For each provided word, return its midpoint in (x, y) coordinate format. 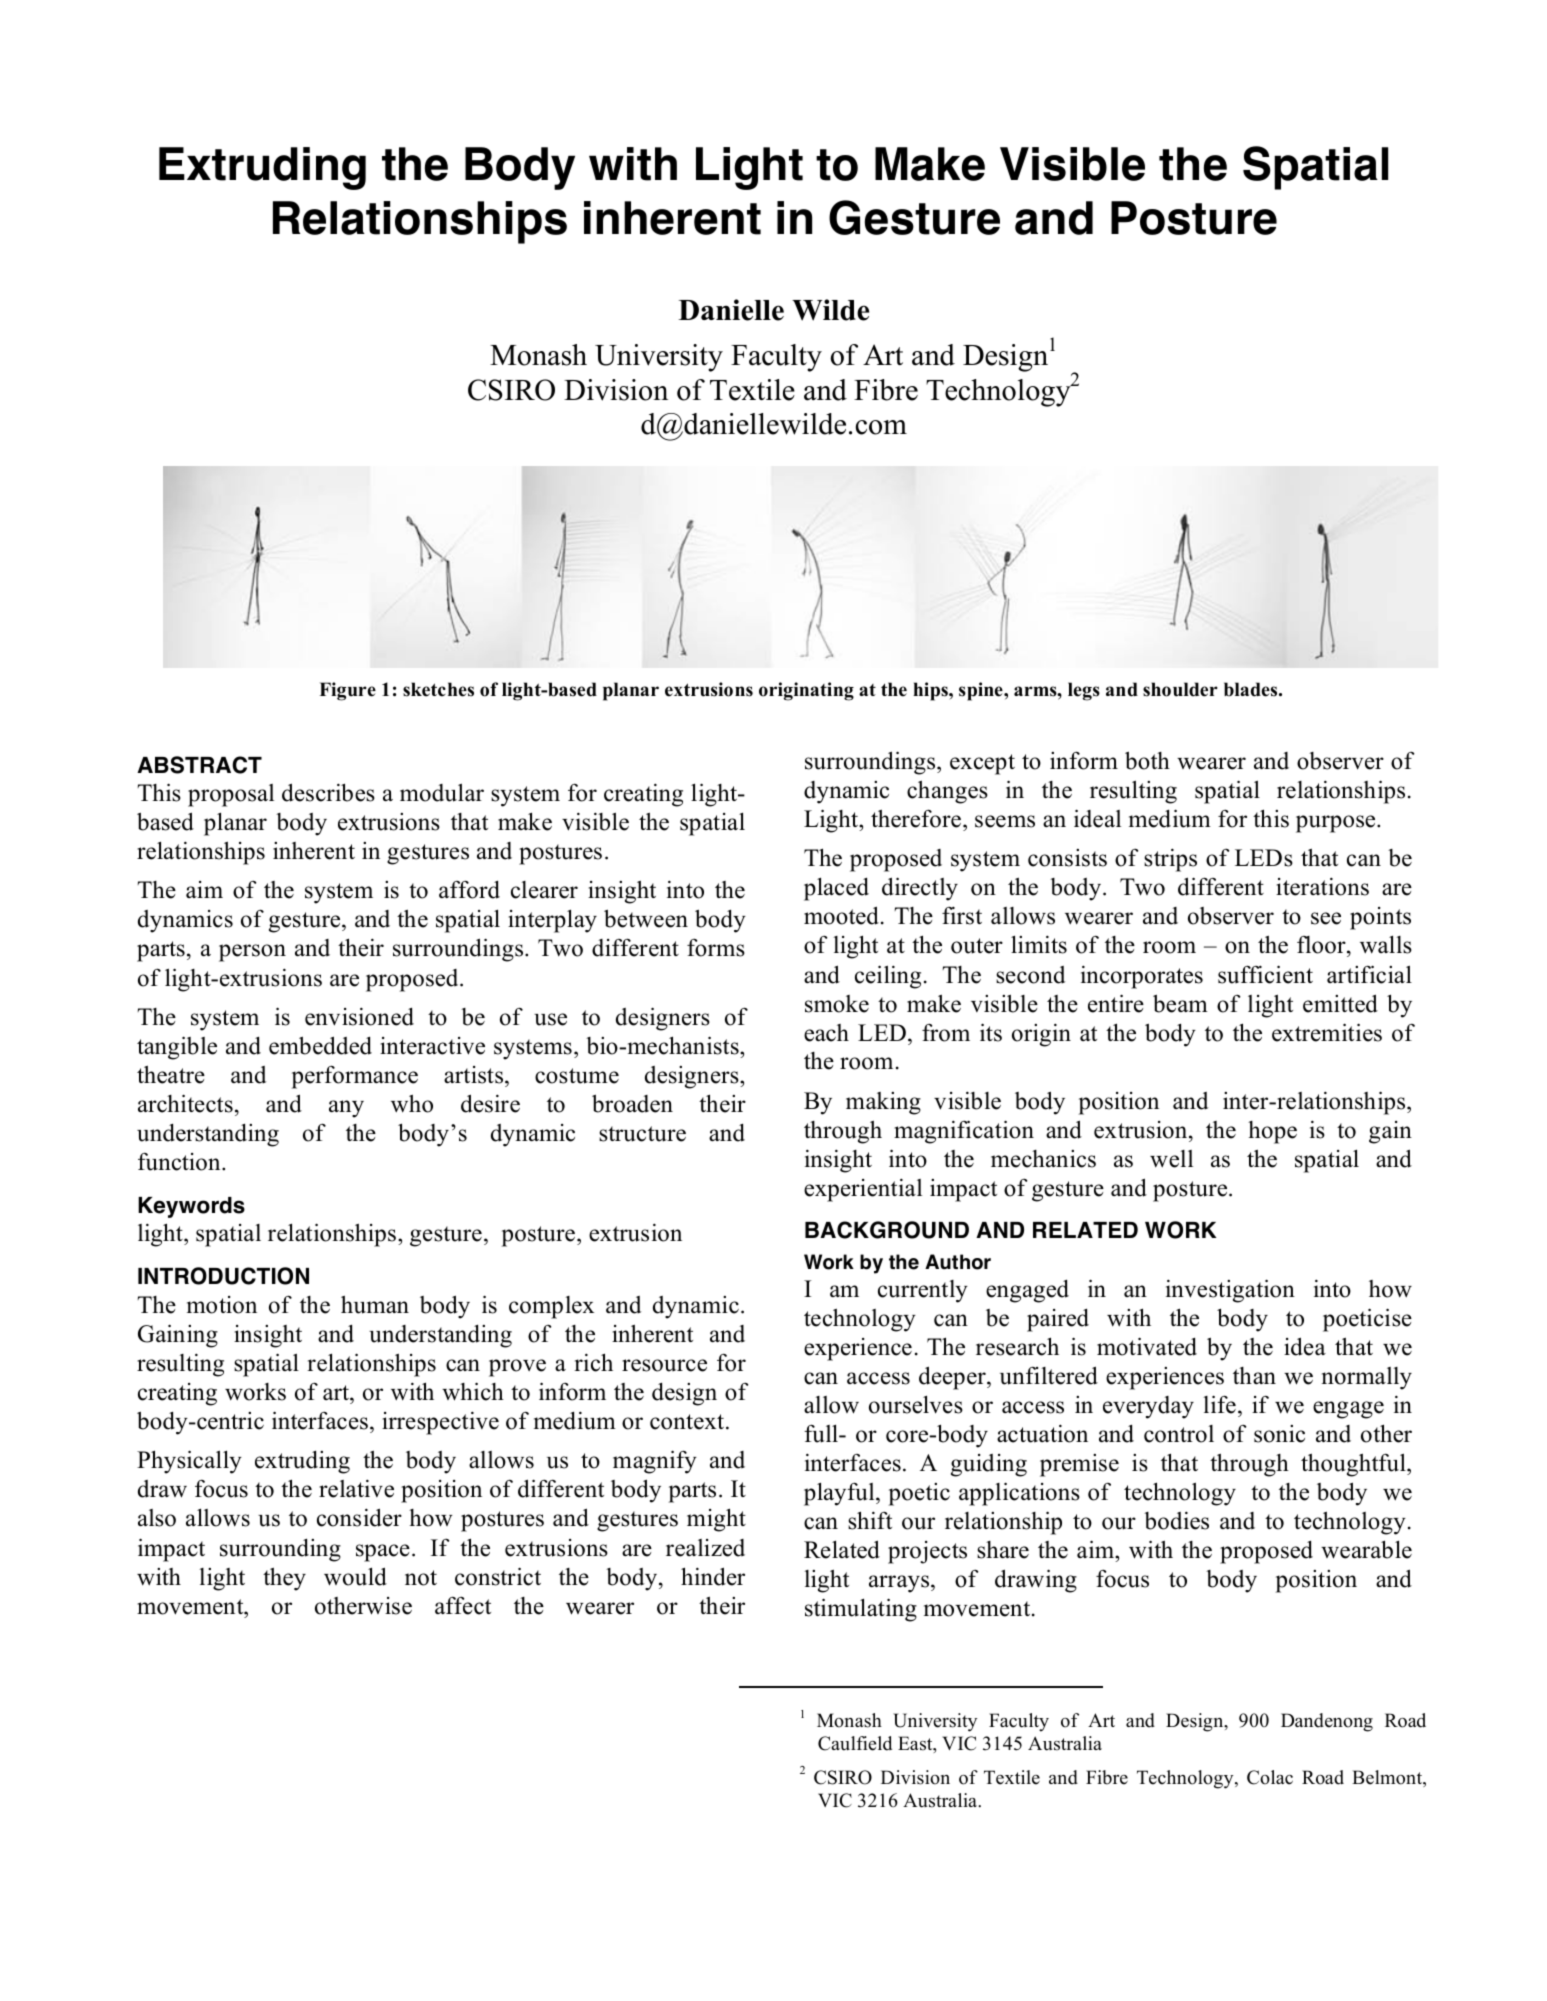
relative (356, 1488)
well (1171, 1159)
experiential (863, 1190)
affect (463, 1606)
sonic (1279, 1434)
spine (982, 691)
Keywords (191, 1207)
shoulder (1180, 689)
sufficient (1265, 974)
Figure (347, 691)
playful (840, 1494)
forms (716, 948)
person (252, 953)
